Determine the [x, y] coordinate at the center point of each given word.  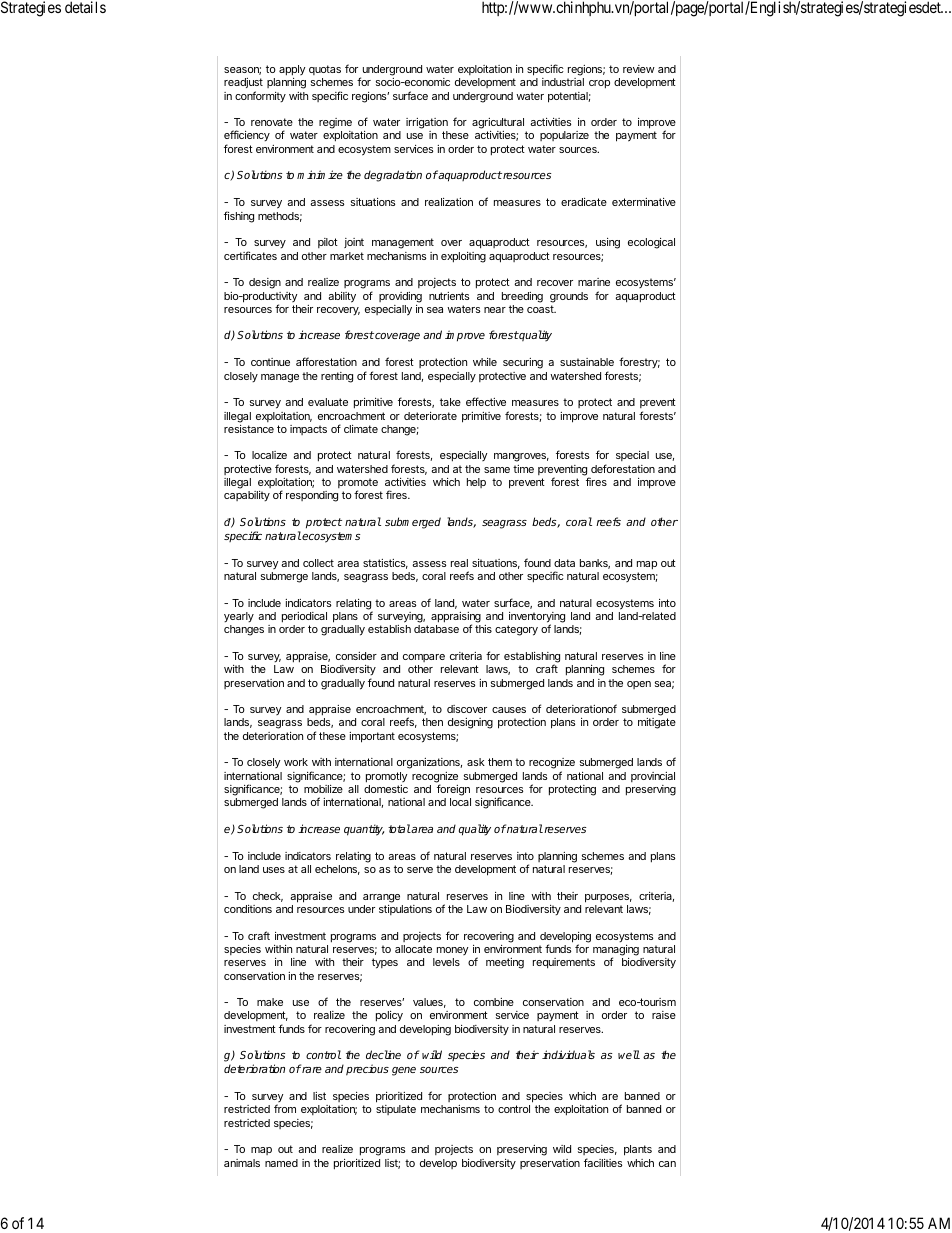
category [516, 630]
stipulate [396, 1110]
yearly [239, 617]
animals [242, 1163]
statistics [385, 564]
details [85, 7]
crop [599, 84]
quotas [325, 70]
